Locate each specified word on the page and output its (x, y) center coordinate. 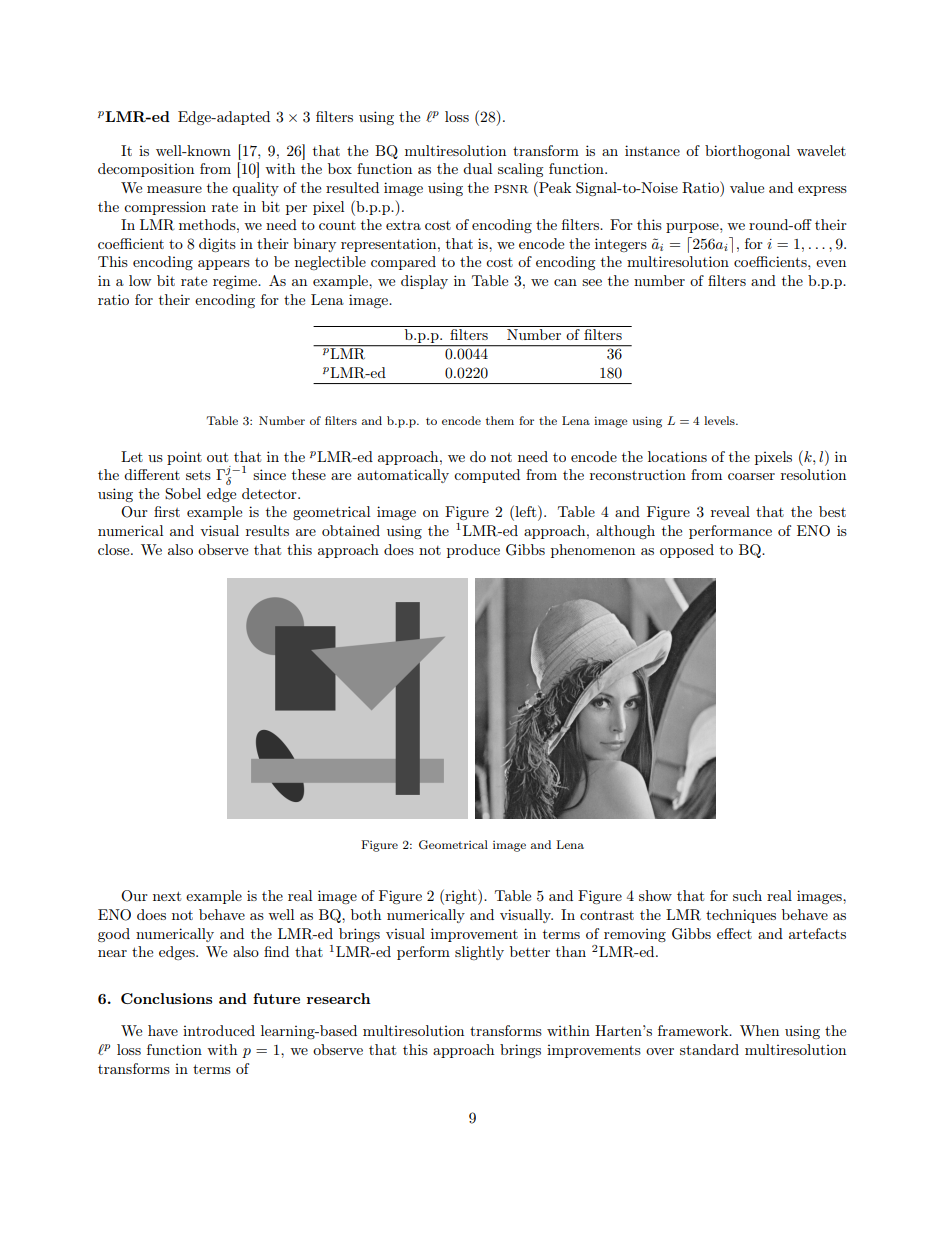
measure (174, 189)
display (424, 282)
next (167, 896)
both (366, 914)
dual (477, 168)
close (115, 549)
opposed (687, 551)
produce (473, 551)
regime (236, 282)
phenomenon (593, 551)
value (747, 187)
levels (720, 420)
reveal (730, 511)
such (747, 895)
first (167, 511)
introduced (219, 1030)
